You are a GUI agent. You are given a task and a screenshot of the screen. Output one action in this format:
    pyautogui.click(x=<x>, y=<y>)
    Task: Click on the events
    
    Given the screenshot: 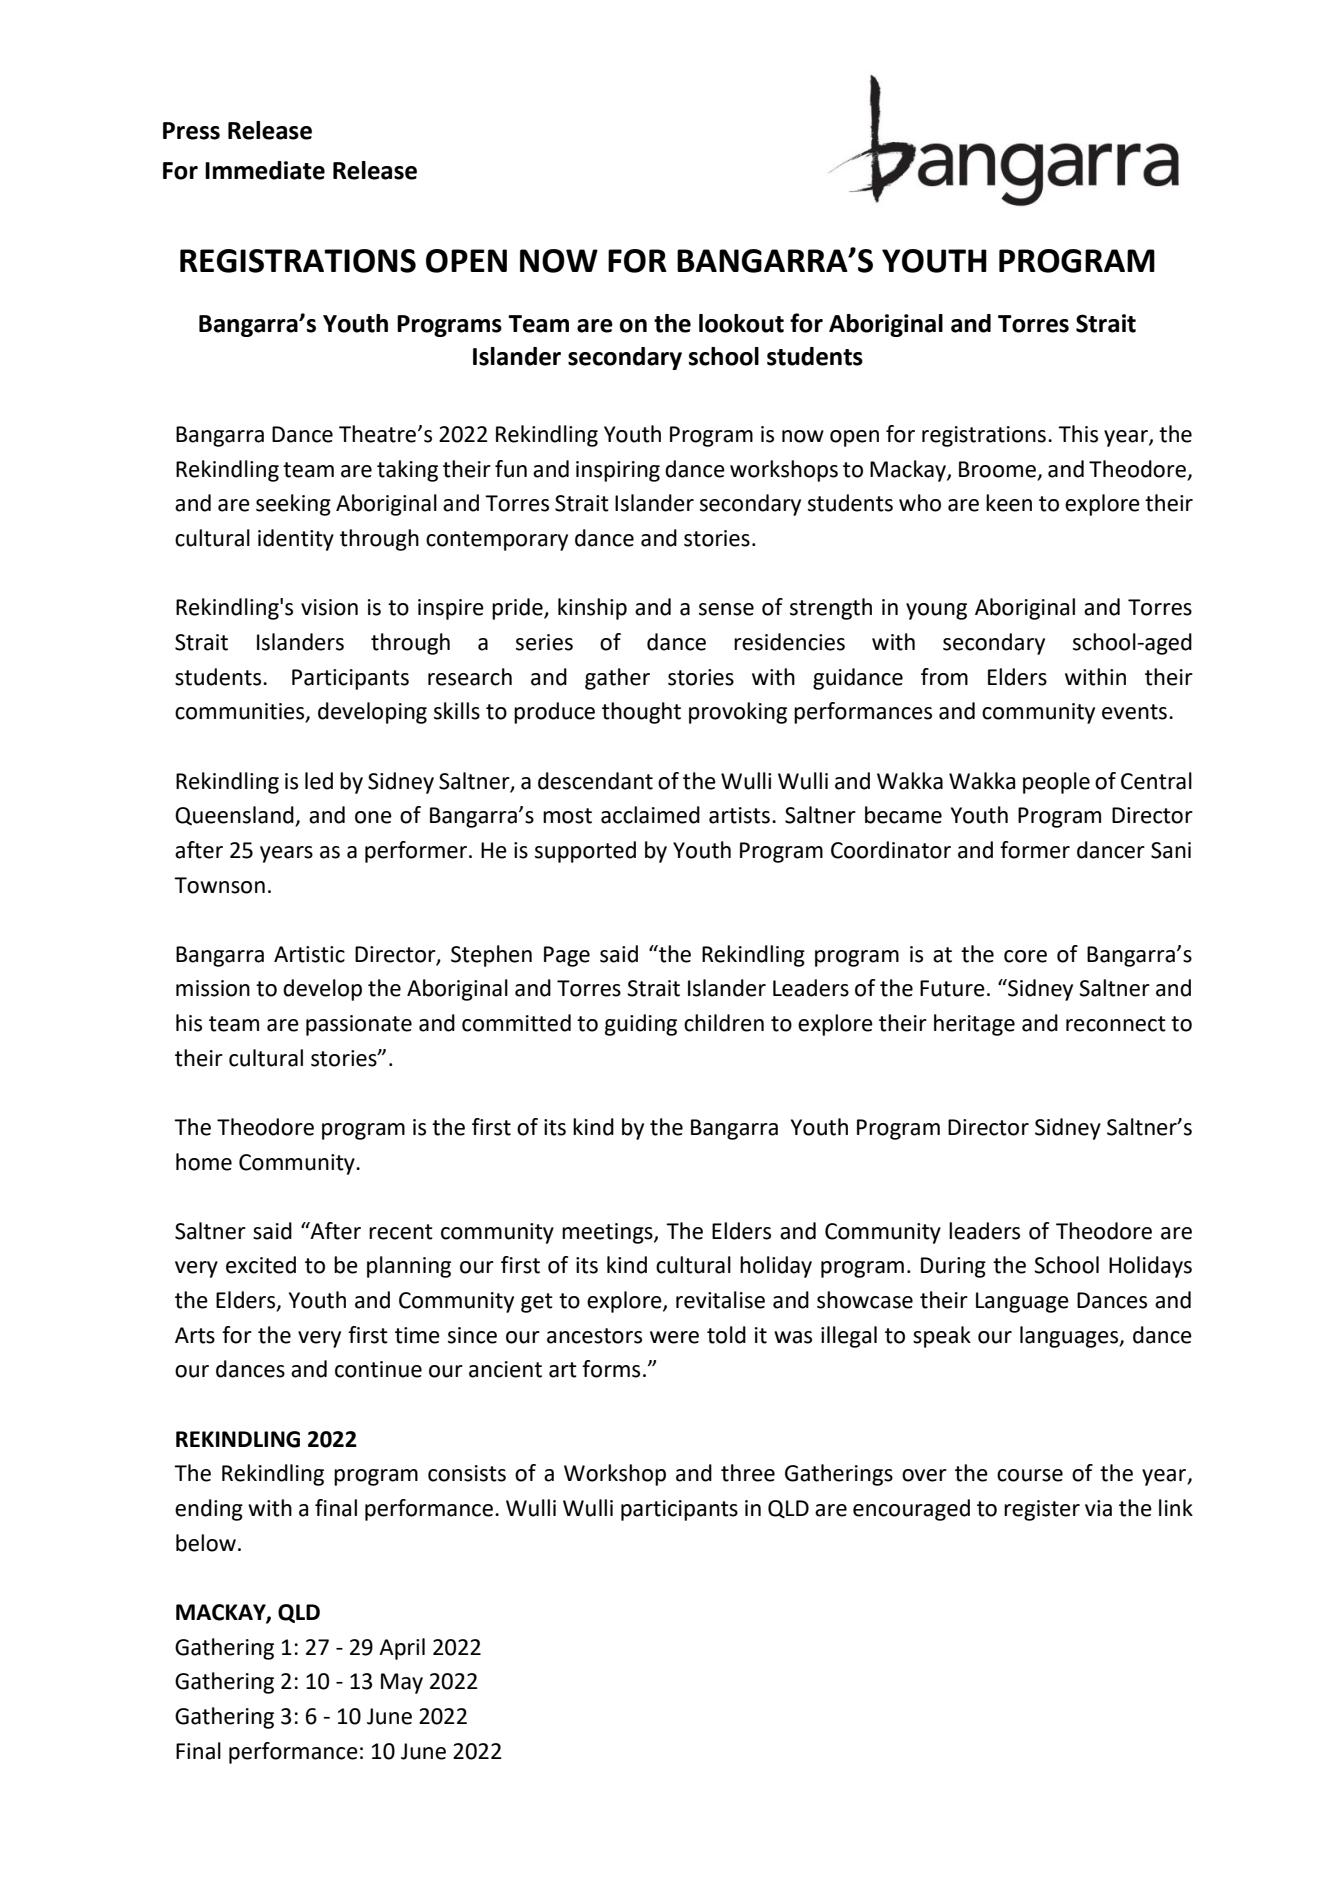 What is the action you would take?
    pyautogui.click(x=1134, y=712)
